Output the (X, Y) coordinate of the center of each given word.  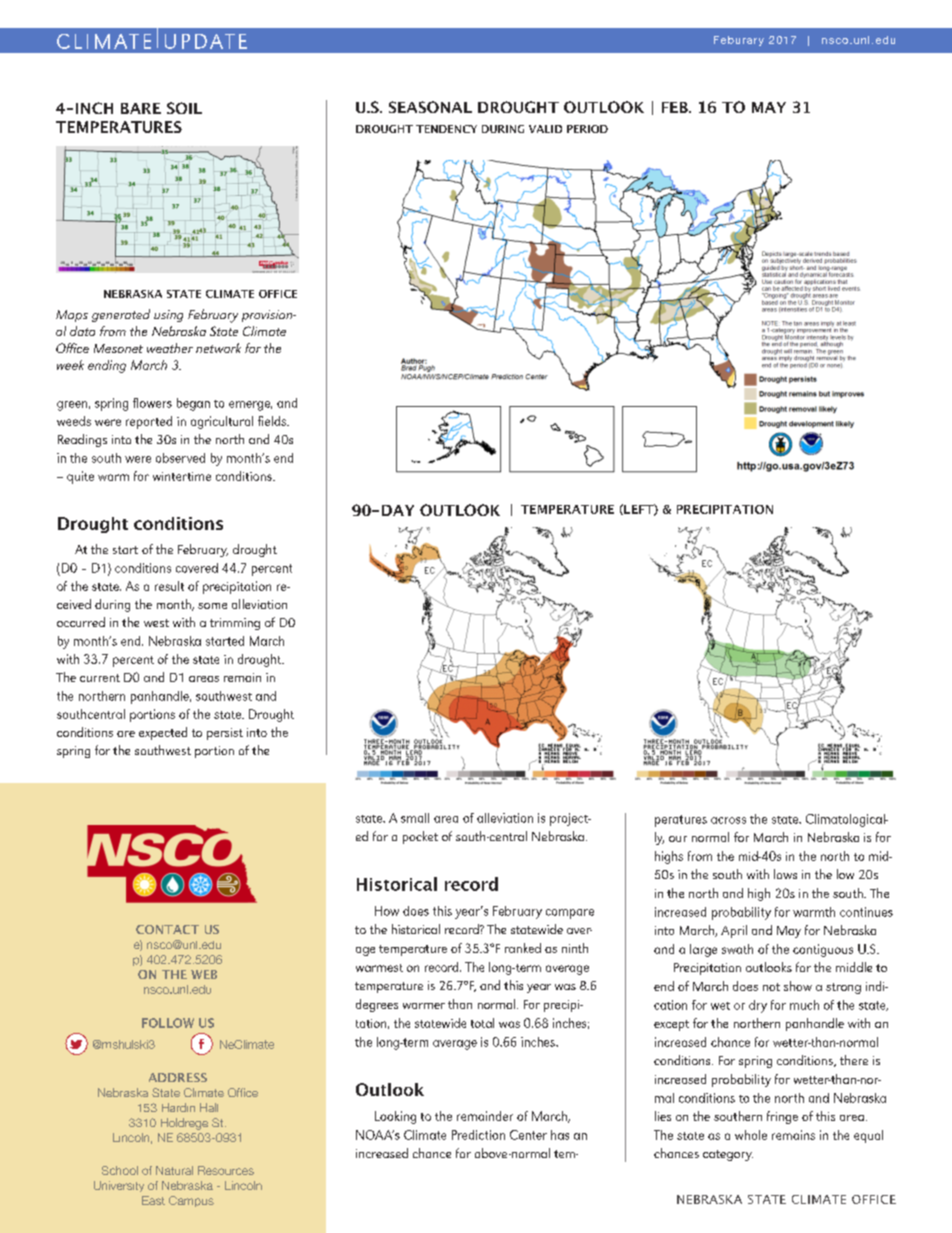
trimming (235, 624)
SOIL (184, 108)
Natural (174, 1170)
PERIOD (587, 129)
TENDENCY (446, 129)
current (100, 678)
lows (785, 874)
